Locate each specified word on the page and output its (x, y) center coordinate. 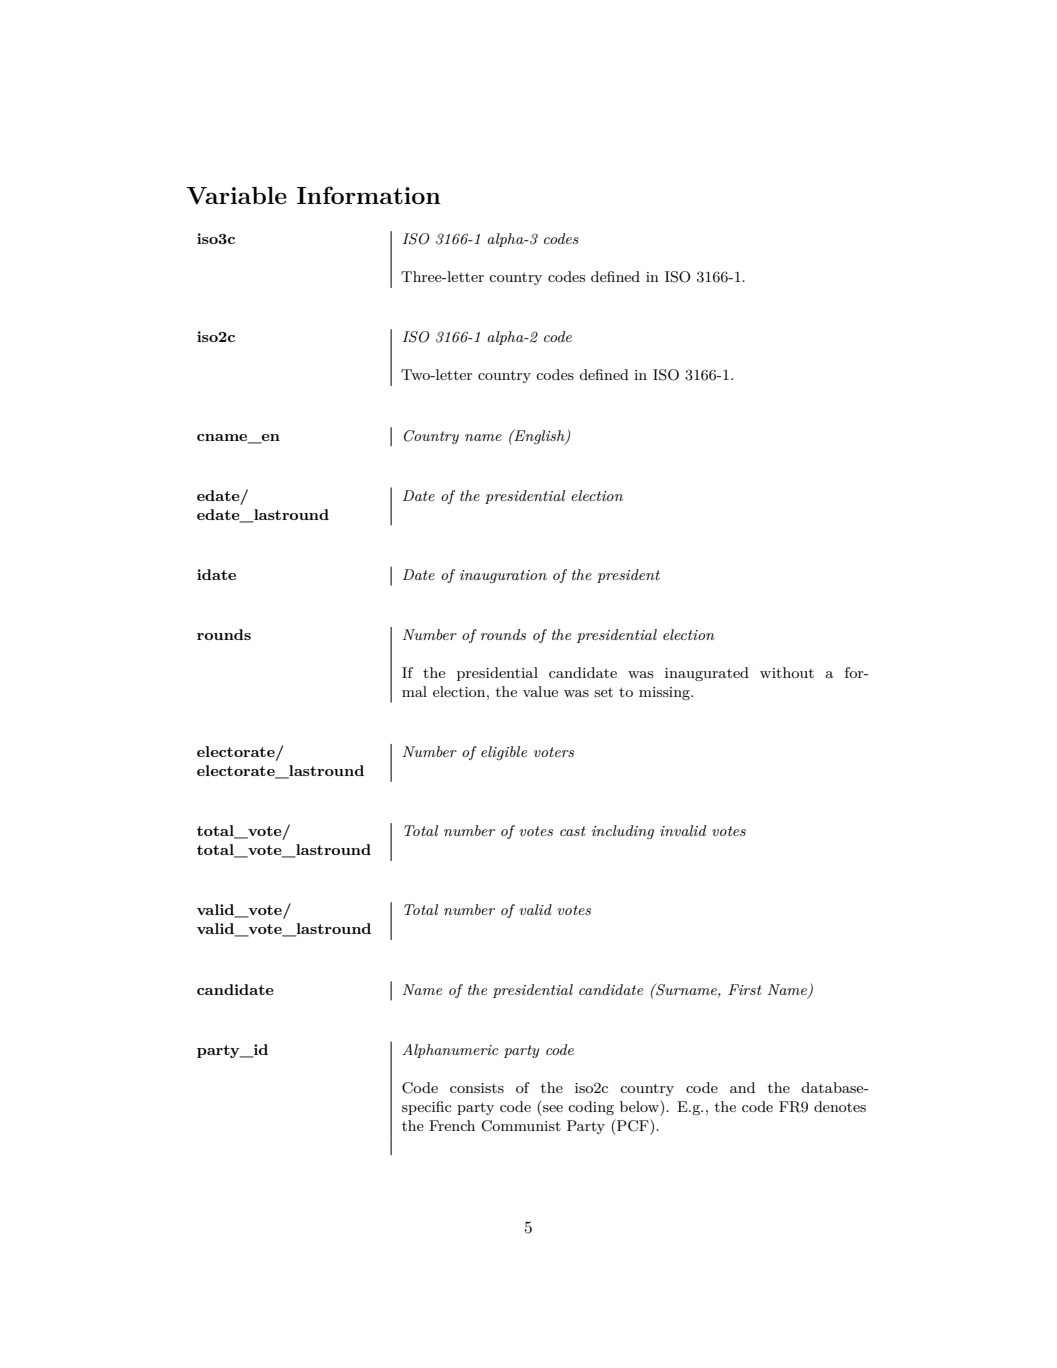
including (623, 832)
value (540, 691)
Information (369, 195)
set (603, 692)
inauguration (503, 576)
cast (573, 831)
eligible (504, 753)
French (452, 1125)
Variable (236, 195)
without (787, 672)
